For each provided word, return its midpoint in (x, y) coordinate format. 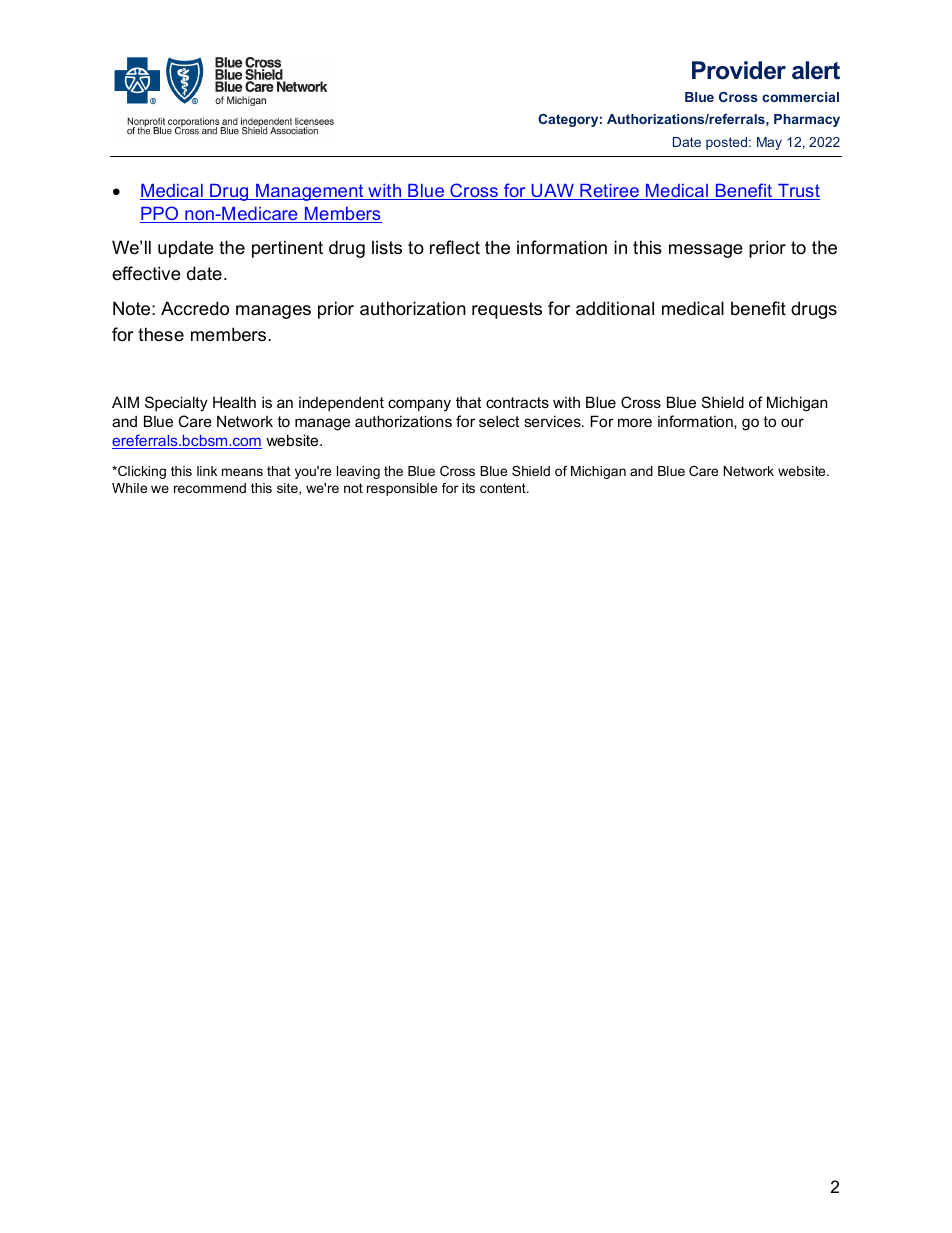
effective (146, 273)
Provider (739, 70)
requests (507, 310)
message (706, 251)
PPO (160, 214)
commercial (800, 97)
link (207, 471)
